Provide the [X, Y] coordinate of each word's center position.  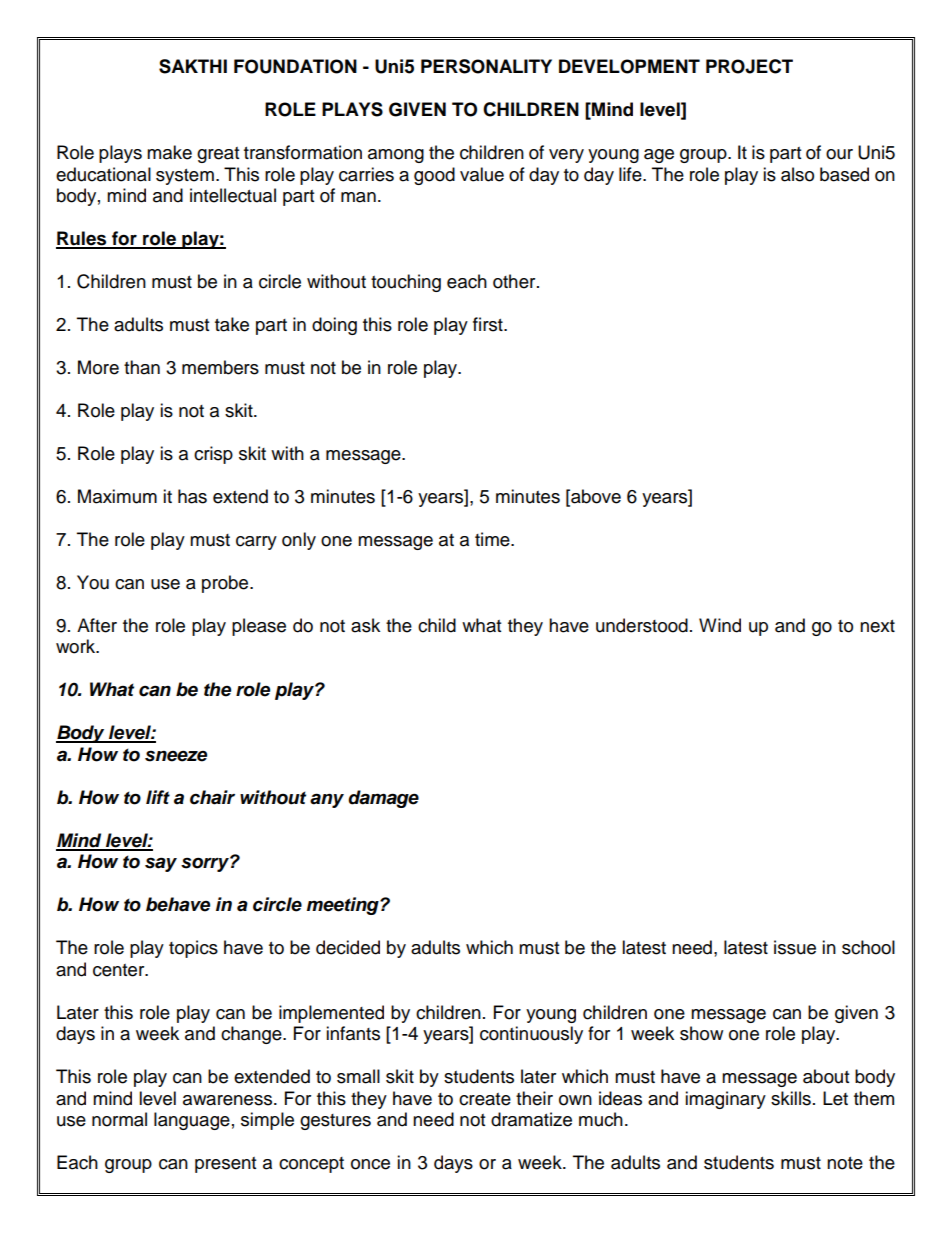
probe [226, 584]
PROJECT [749, 66]
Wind [720, 625]
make [169, 152]
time [493, 539]
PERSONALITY [486, 66]
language [192, 1121]
